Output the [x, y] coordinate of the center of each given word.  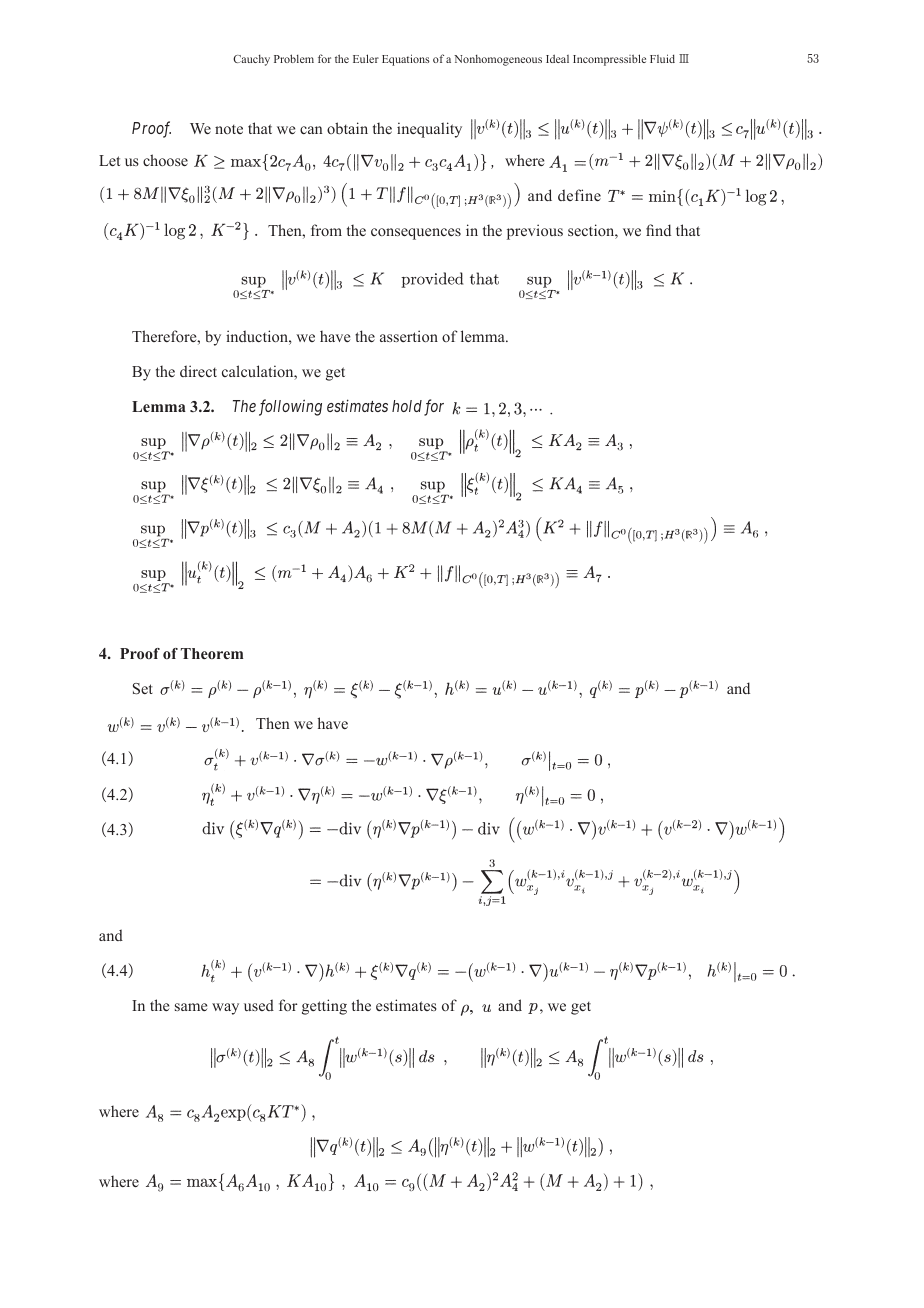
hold [407, 406]
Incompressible [609, 60]
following [290, 407]
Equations [406, 60]
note [229, 129]
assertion [409, 336]
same [191, 1007]
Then [272, 723]
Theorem [212, 653]
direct [198, 371]
